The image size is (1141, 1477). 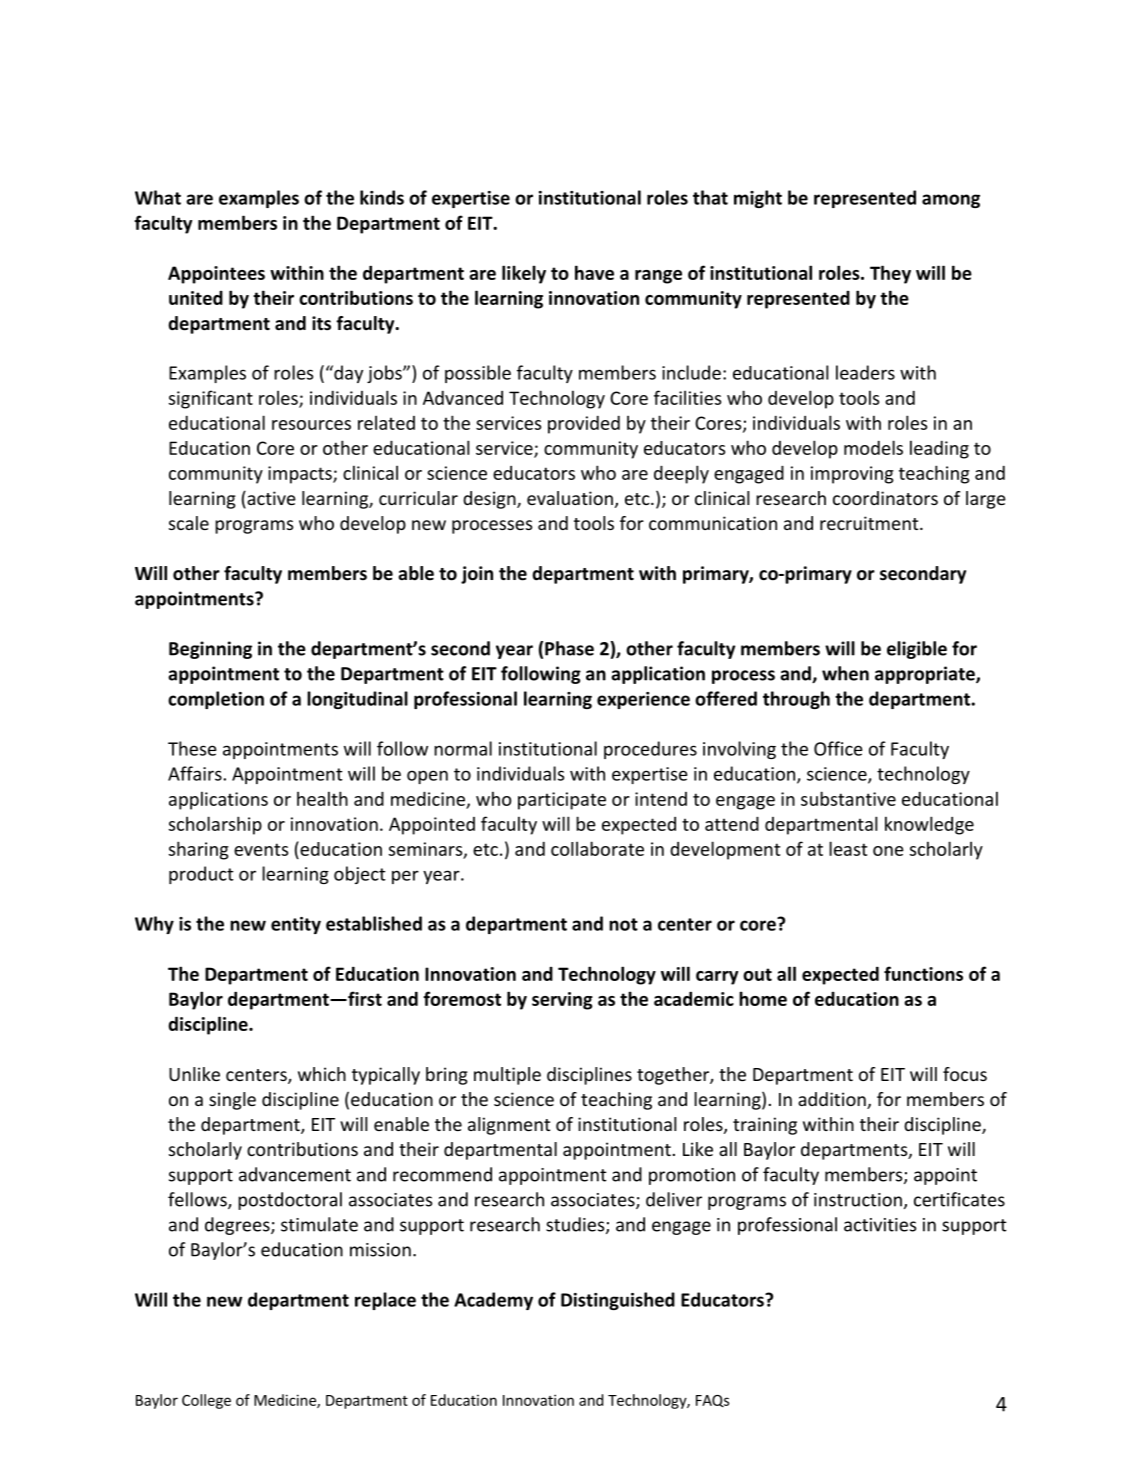 What do you see at coordinates (562, 801) in the image?
I see `participate` at bounding box center [562, 801].
